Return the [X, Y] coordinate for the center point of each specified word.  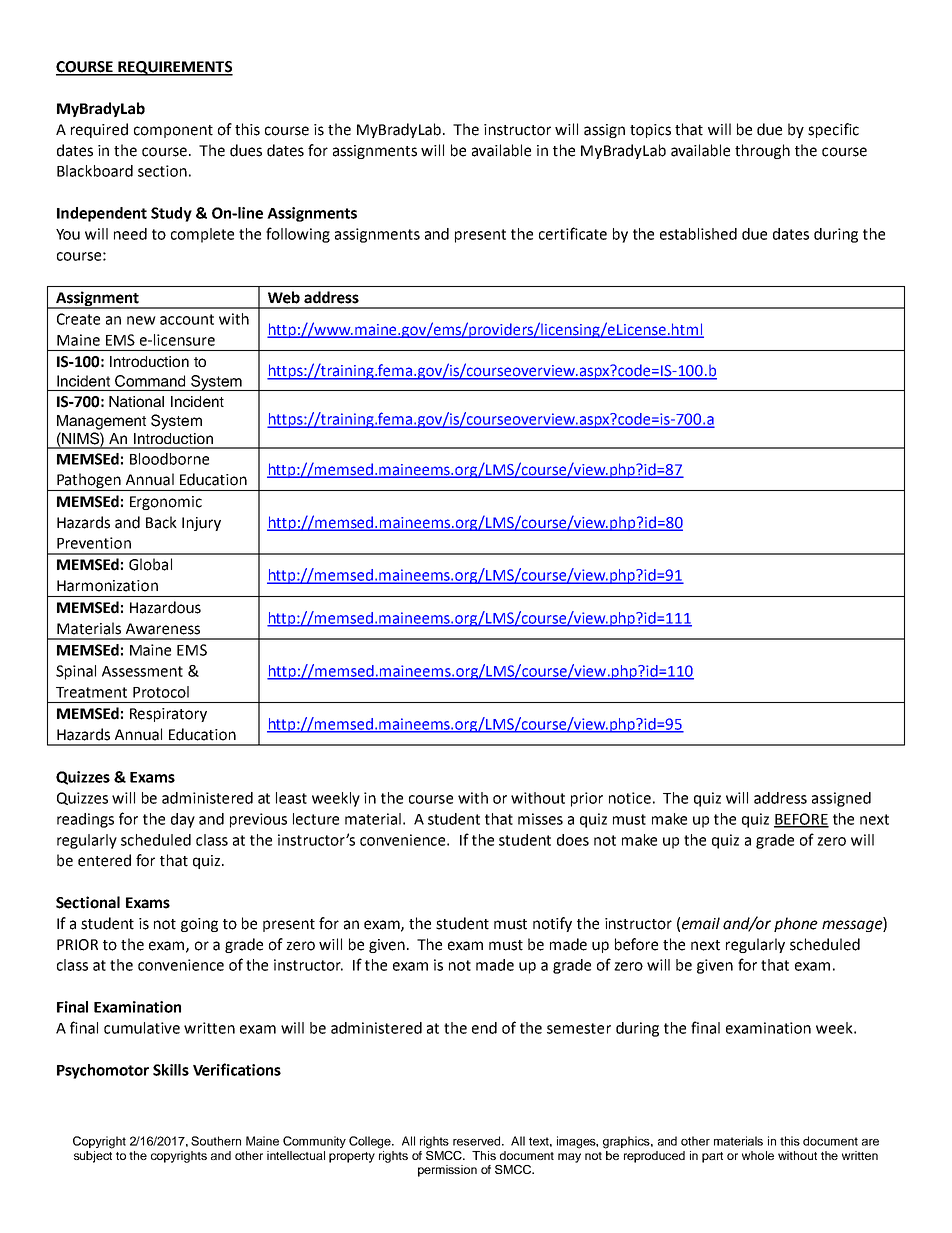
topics [650, 131]
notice [630, 798]
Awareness [163, 629]
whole [758, 1155]
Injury [201, 524]
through [762, 151]
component [173, 131]
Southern [216, 1141]
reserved [478, 1141]
